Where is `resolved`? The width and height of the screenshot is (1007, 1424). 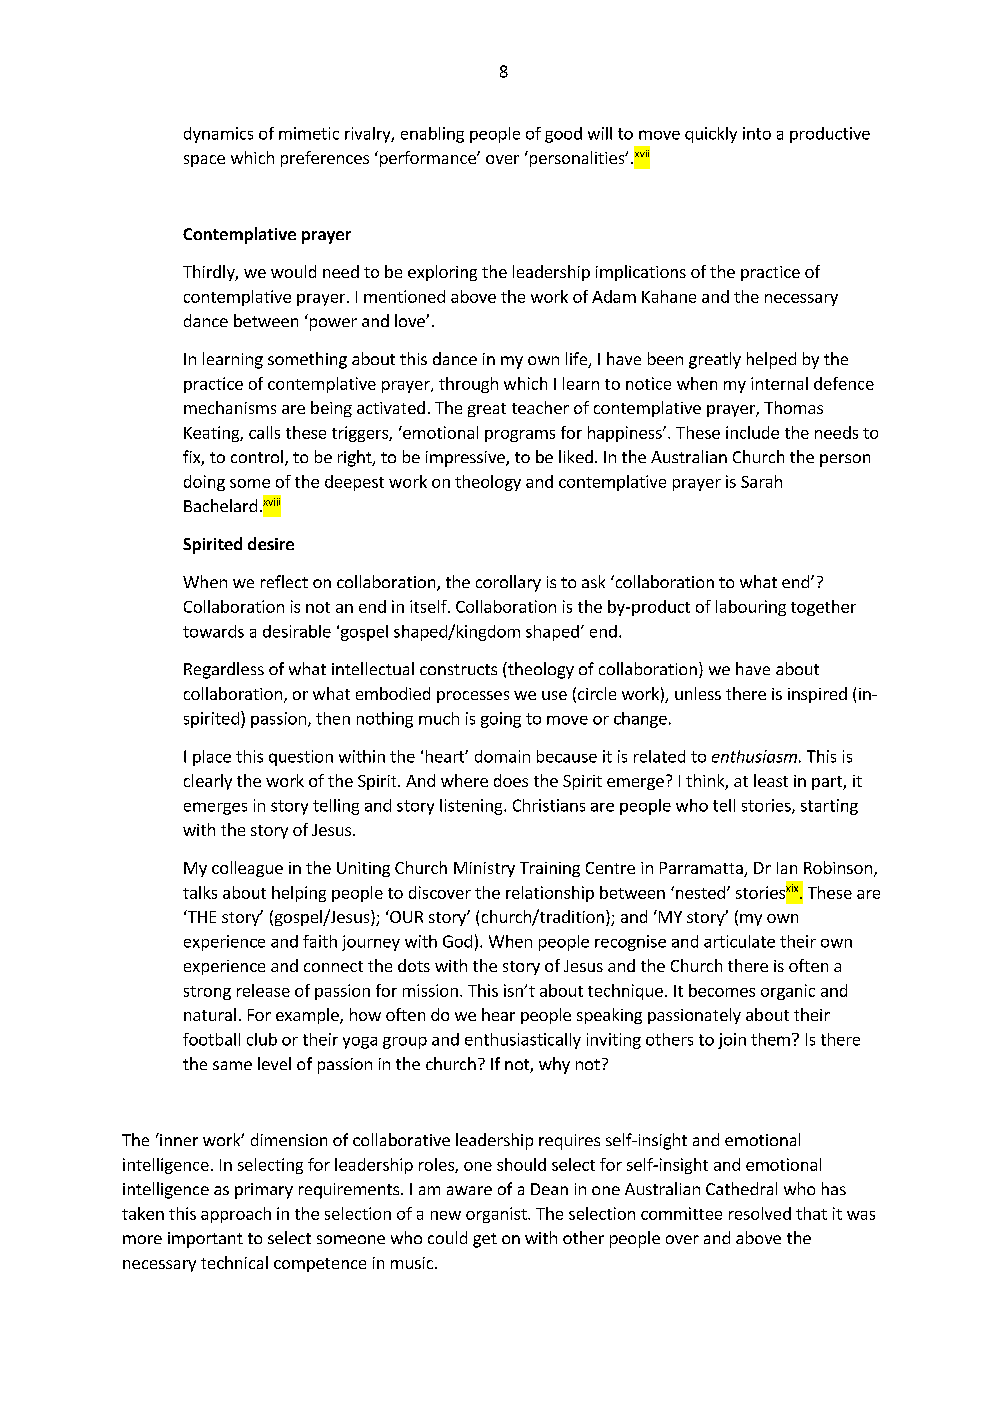 resolved is located at coordinates (760, 1213).
